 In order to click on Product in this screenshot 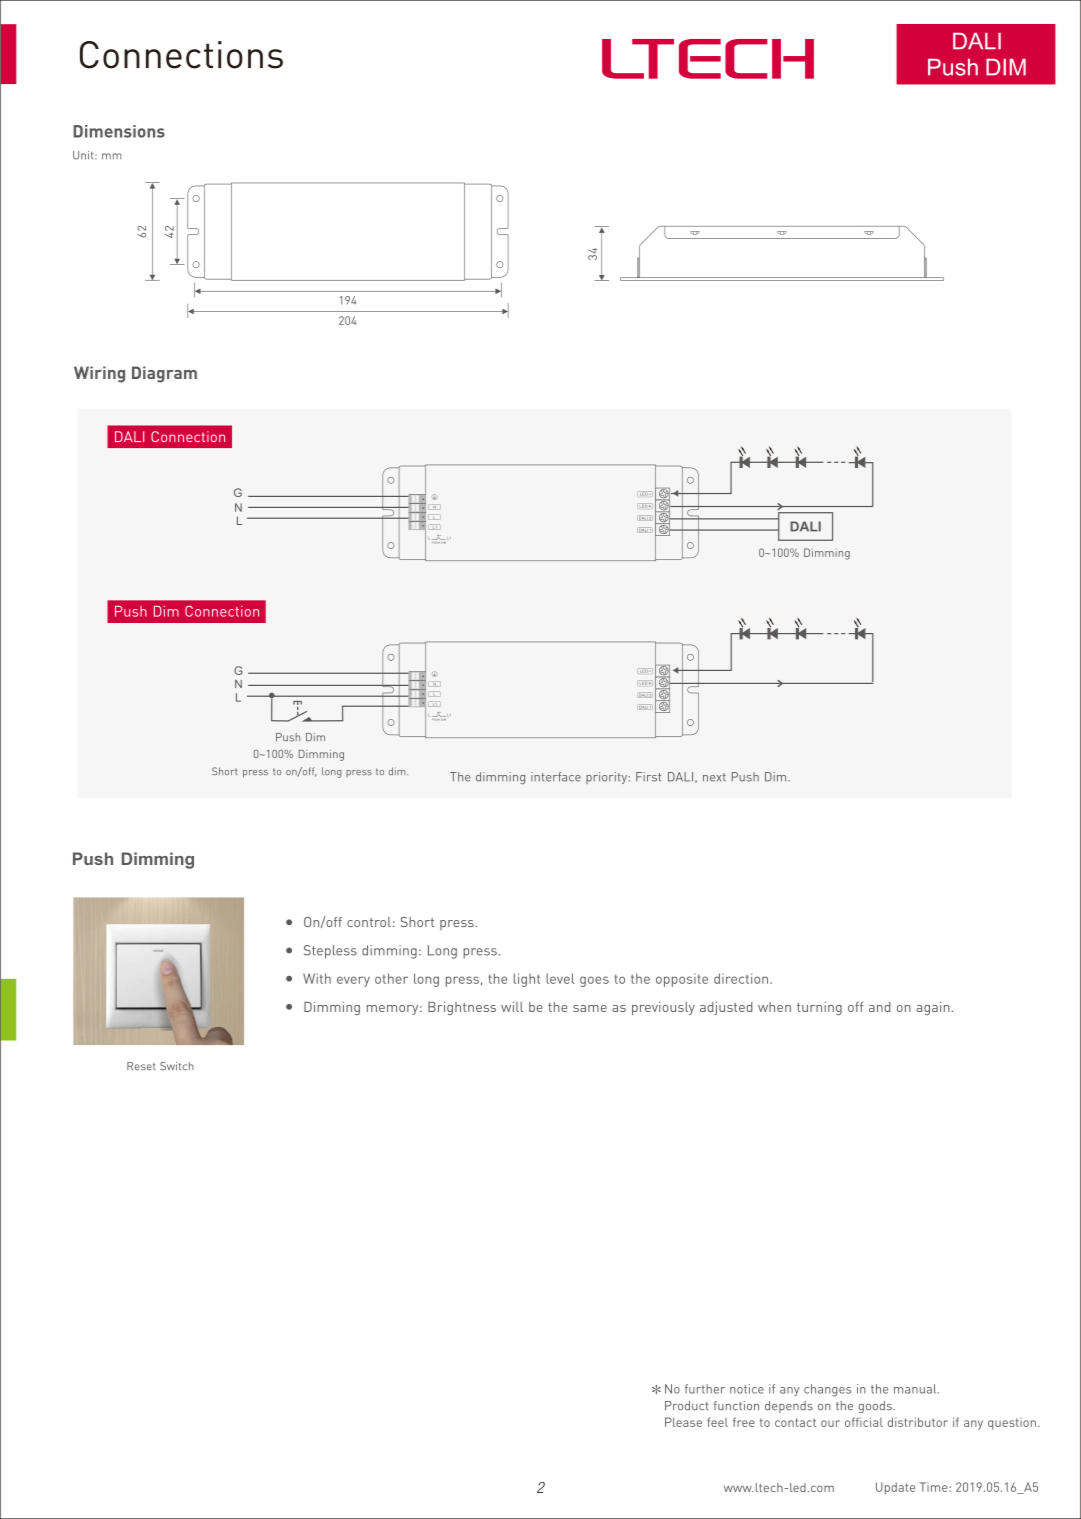, I will do `click(687, 1406)`.
